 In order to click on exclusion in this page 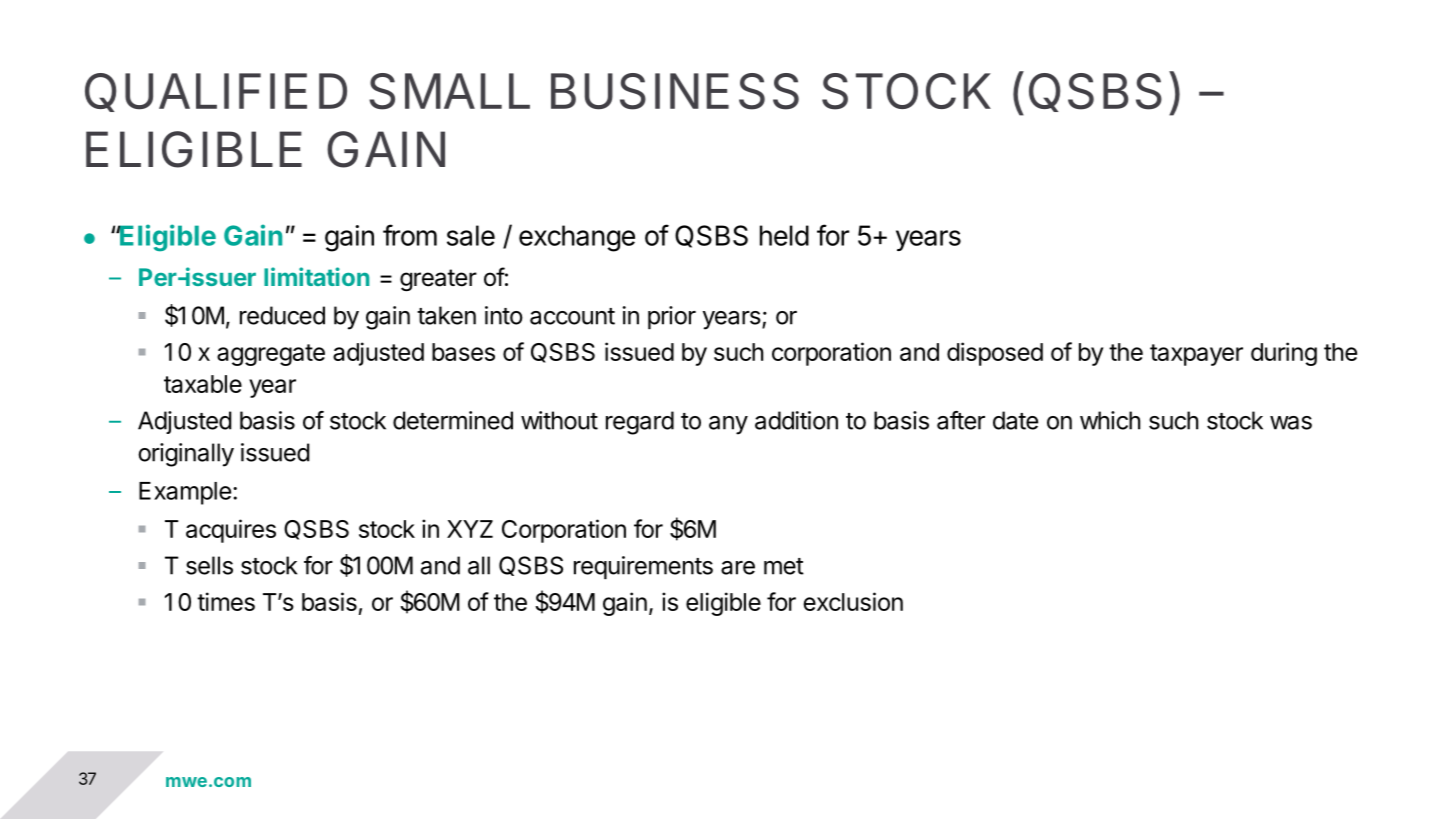, I will do `click(853, 601)`.
